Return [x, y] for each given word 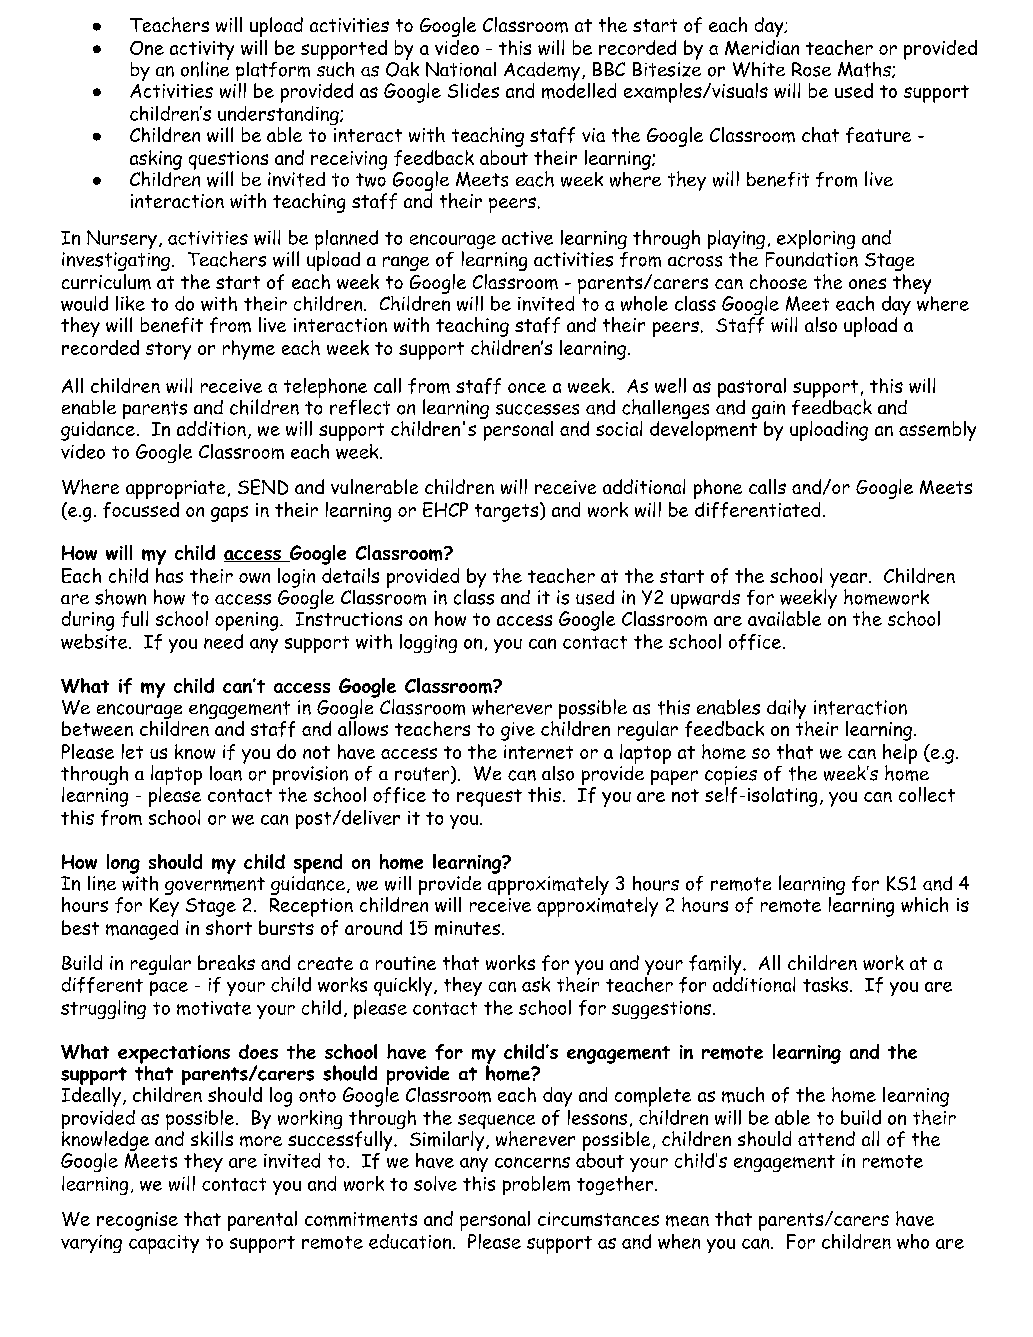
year [850, 581]
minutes [467, 928]
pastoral [752, 388]
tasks [825, 984]
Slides [473, 90]
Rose [811, 69]
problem [536, 1185]
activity [202, 51]
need [223, 641]
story [168, 351]
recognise [137, 1221]
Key [164, 907]
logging [428, 643]
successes [537, 409]
